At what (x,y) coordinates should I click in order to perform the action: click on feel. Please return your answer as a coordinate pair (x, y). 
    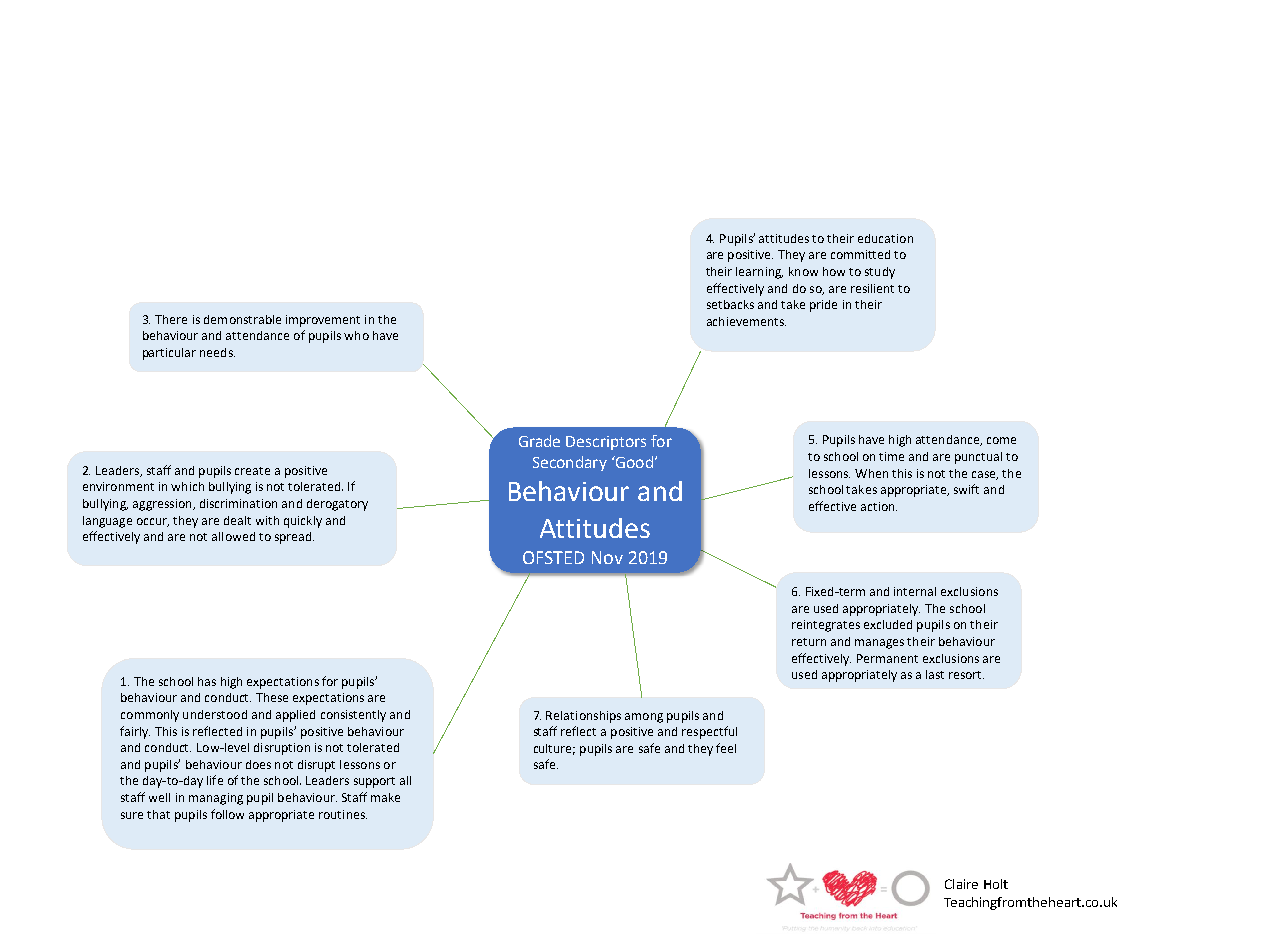
    Looking at the image, I should click on (726, 748).
